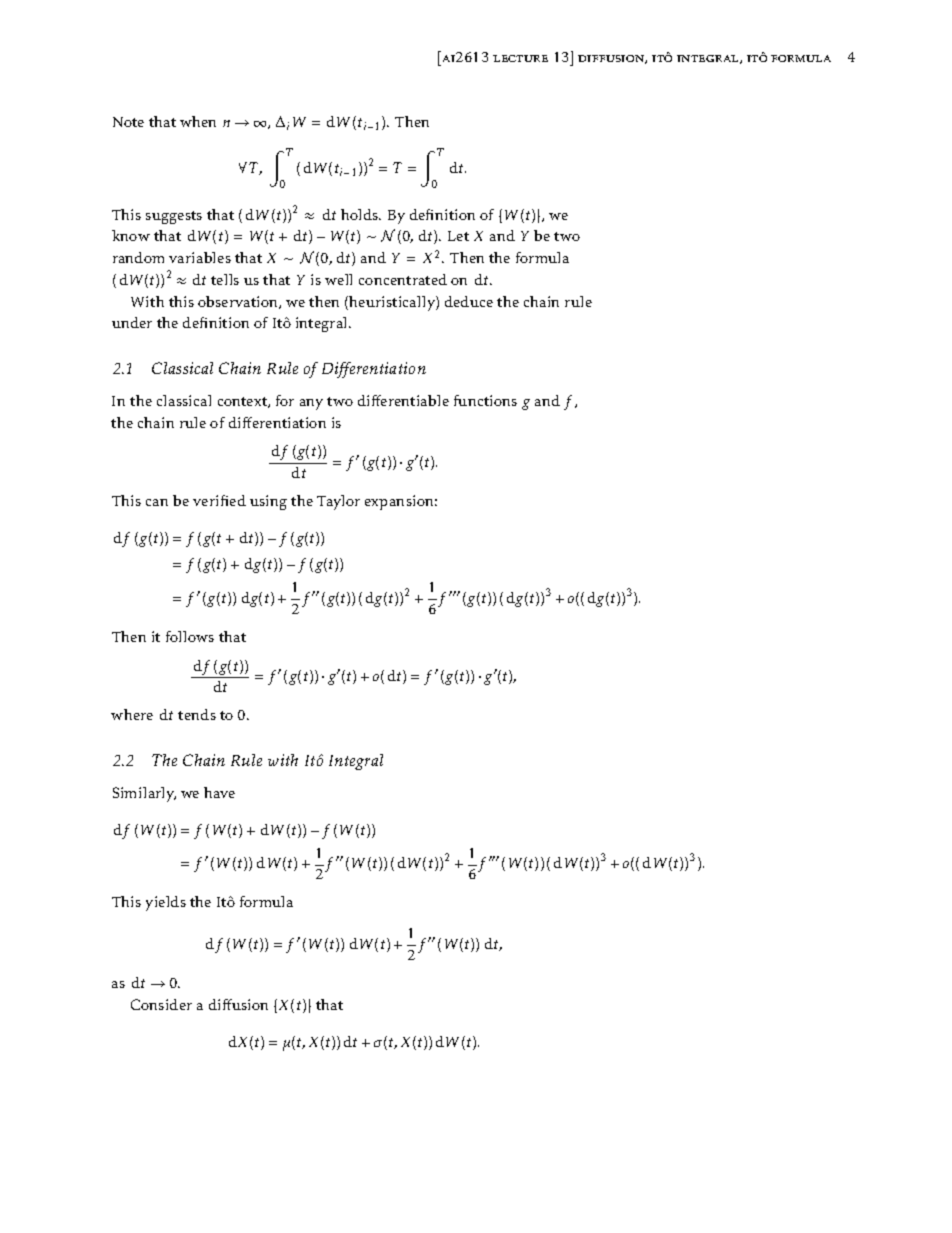 Image resolution: width=952 pixels, height=1233 pixels. What do you see at coordinates (360, 214) in the page?
I see `holds` at bounding box center [360, 214].
